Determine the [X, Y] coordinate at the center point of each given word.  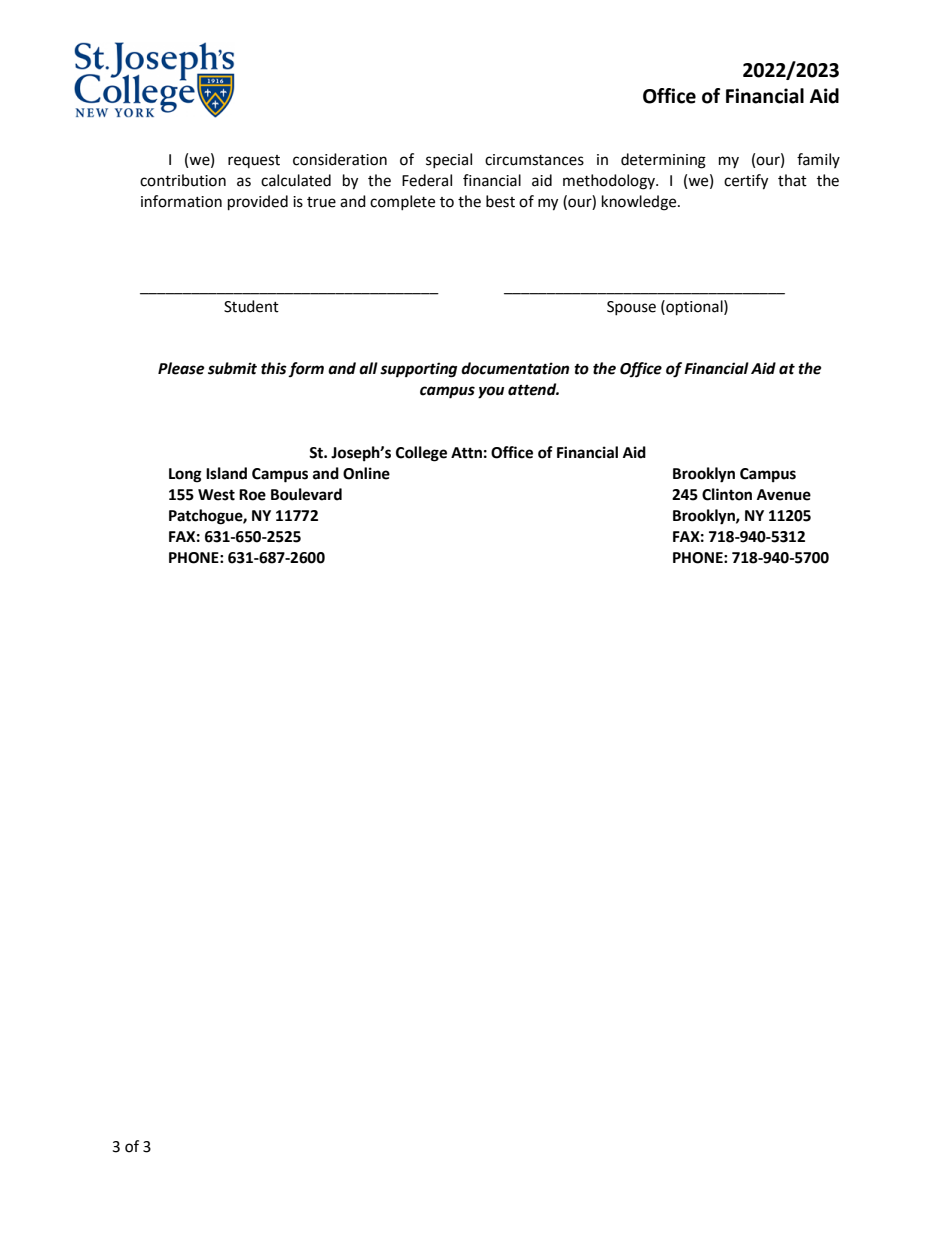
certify [746, 182]
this [274, 368]
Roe [252, 495]
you [491, 392]
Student [251, 306]
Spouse [631, 308]
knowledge [640, 203]
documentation [515, 368]
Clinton [727, 494]
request [254, 161]
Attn [466, 453]
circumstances [534, 160]
